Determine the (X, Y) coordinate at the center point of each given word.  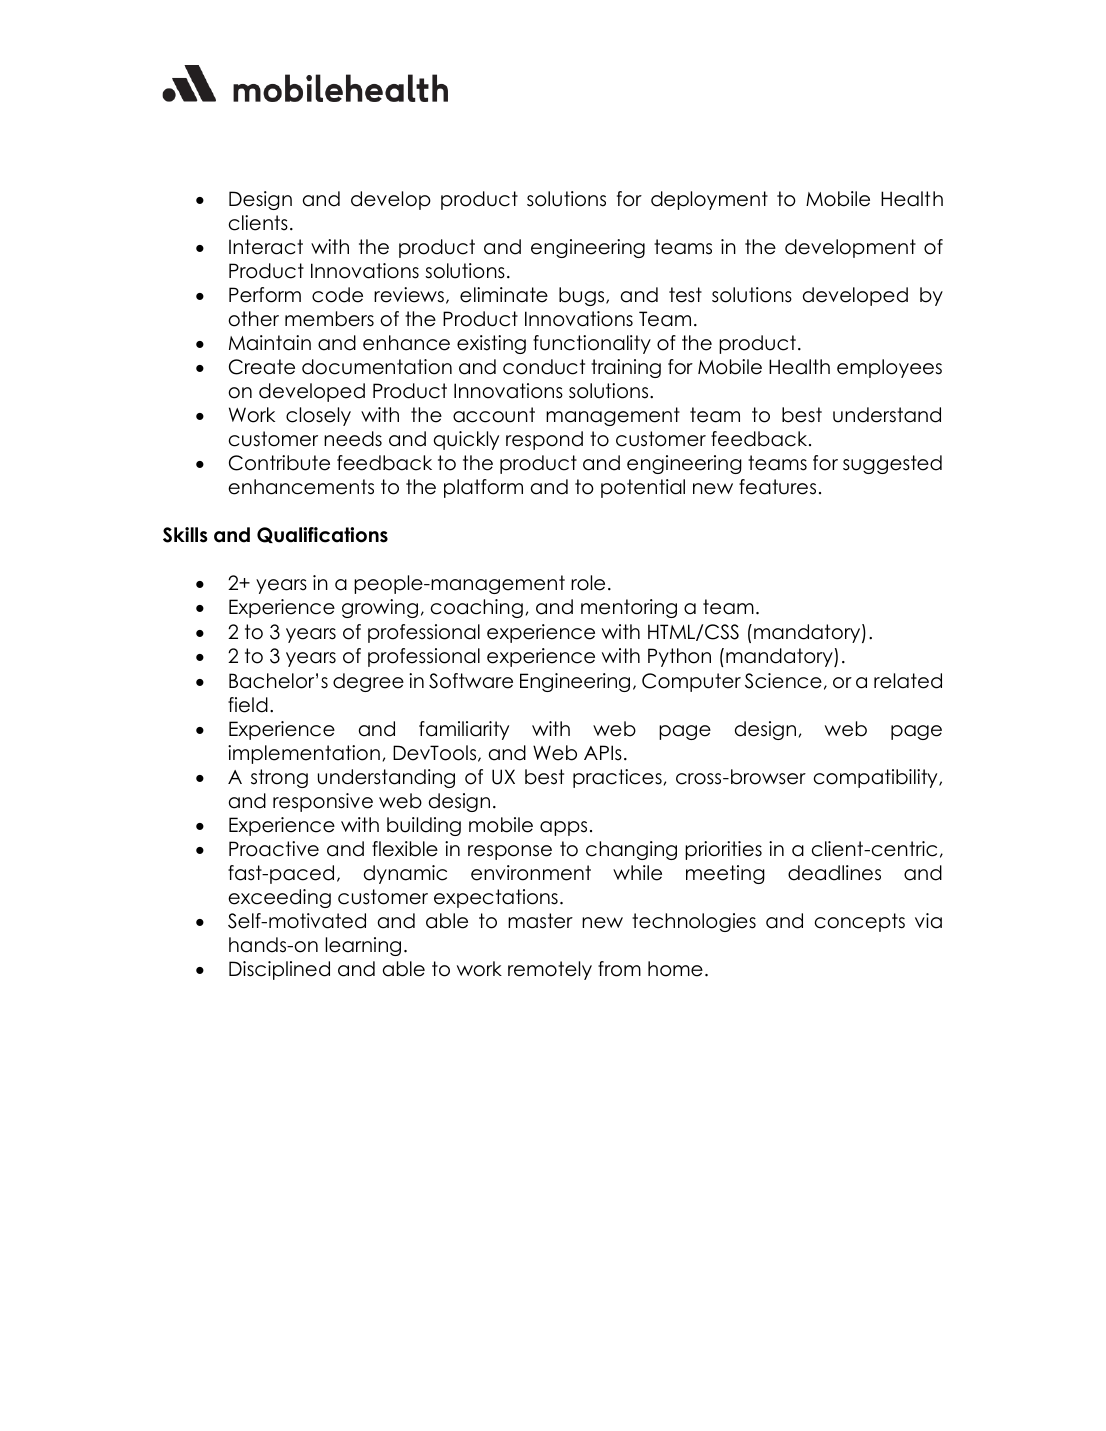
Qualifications (322, 535)
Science (783, 681)
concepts (860, 922)
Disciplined (279, 970)
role (588, 583)
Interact (266, 247)
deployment (709, 200)
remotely (550, 970)
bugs (583, 296)
